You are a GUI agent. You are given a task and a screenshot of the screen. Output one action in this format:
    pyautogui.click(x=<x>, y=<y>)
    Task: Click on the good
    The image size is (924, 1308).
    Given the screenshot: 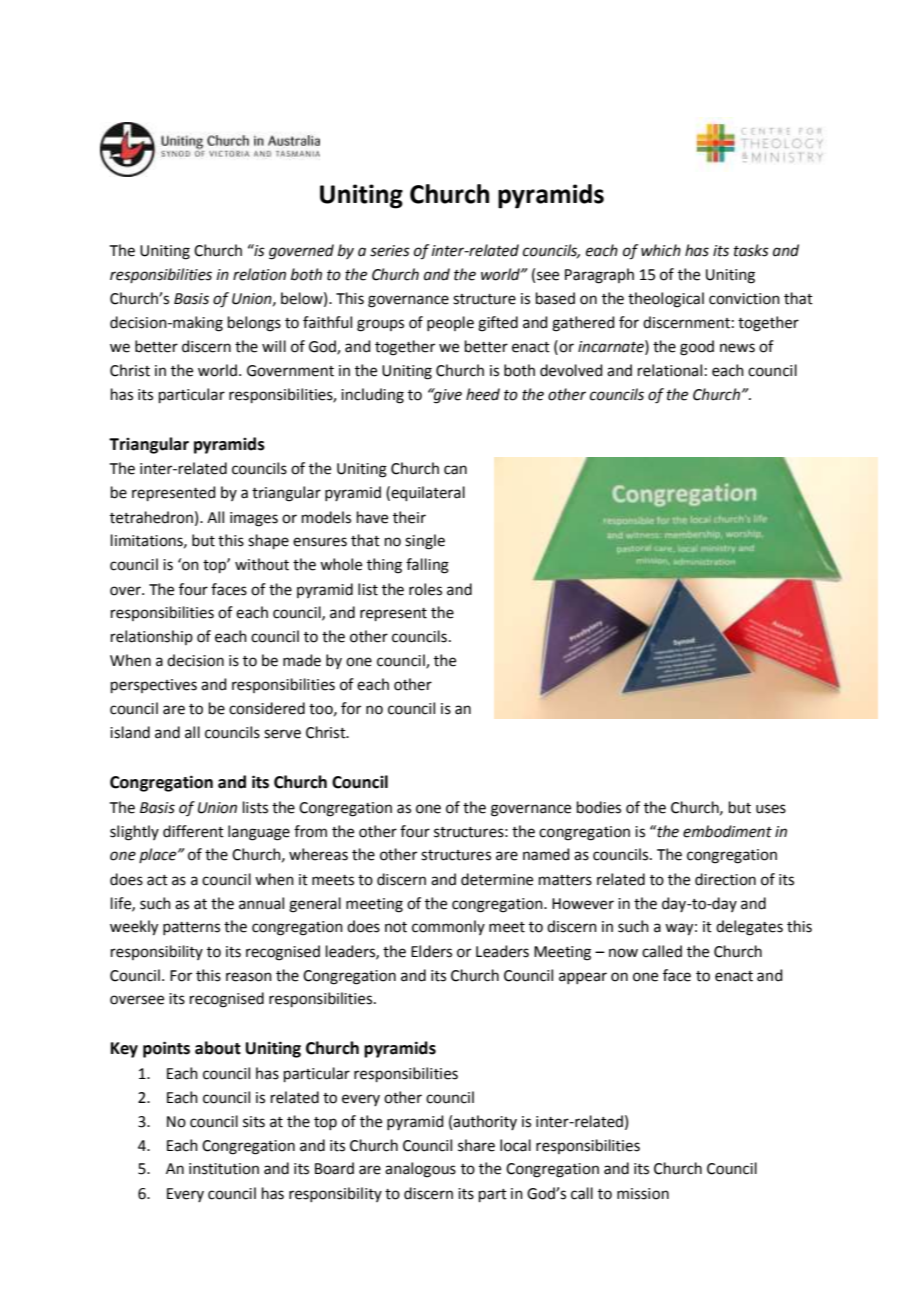 What is the action you would take?
    pyautogui.click(x=697, y=348)
